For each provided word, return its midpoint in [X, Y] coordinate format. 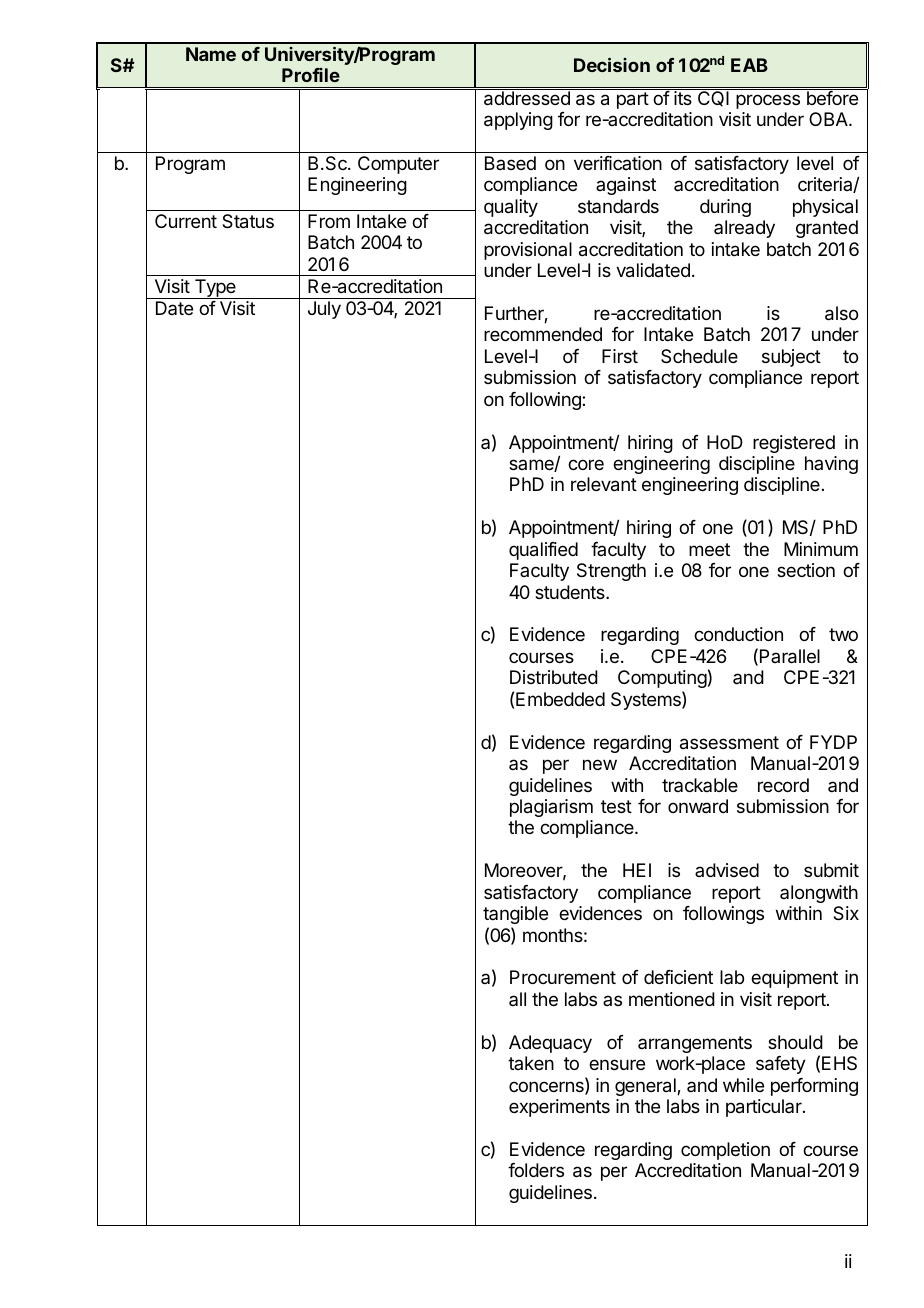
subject [791, 358]
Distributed [554, 677]
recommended [543, 334]
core [586, 464]
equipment [794, 979]
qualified [543, 551]
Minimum [821, 549]
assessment [729, 743]
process [768, 101]
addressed [527, 97]
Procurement [563, 977]
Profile [311, 75]
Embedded [560, 699]
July [324, 310]
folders [536, 1170]
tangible [515, 915]
